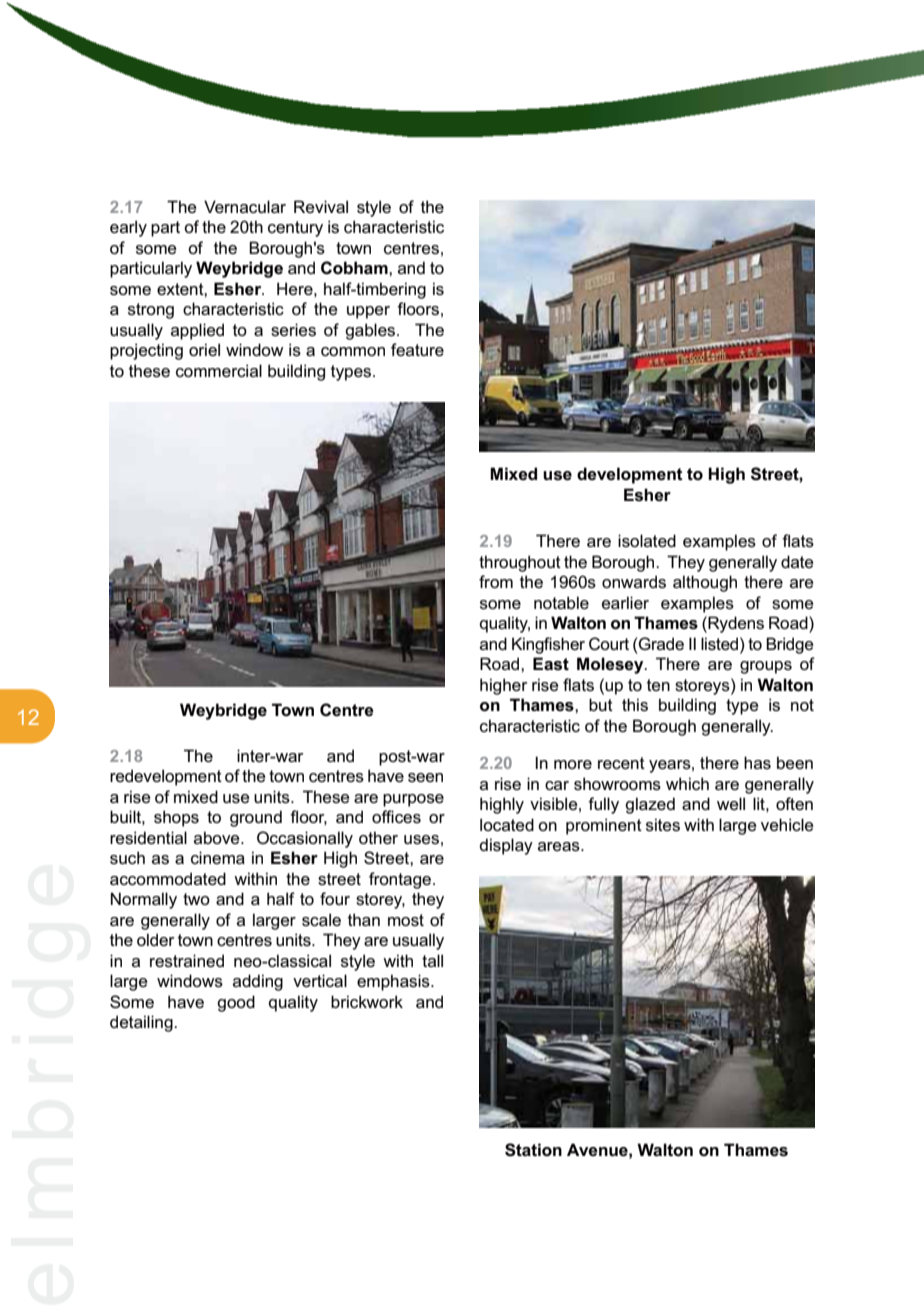 This page has width=924, height=1308. Describe the element at coordinates (432, 960) in the page. I see `tall` at that location.
